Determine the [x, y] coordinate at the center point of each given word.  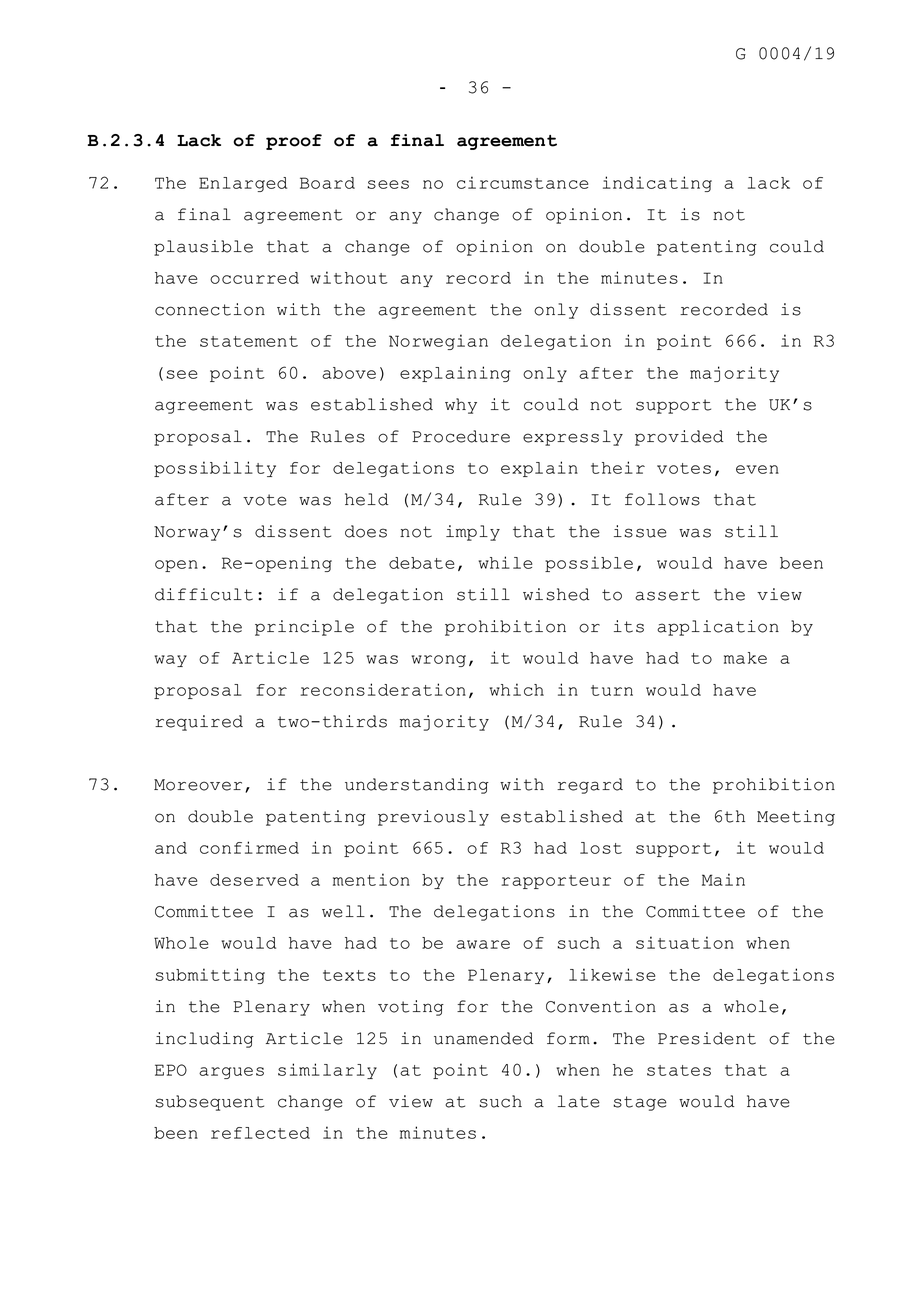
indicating [657, 184]
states [679, 1070]
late [579, 1101]
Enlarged [243, 184]
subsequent [209, 1103]
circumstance [522, 182]
